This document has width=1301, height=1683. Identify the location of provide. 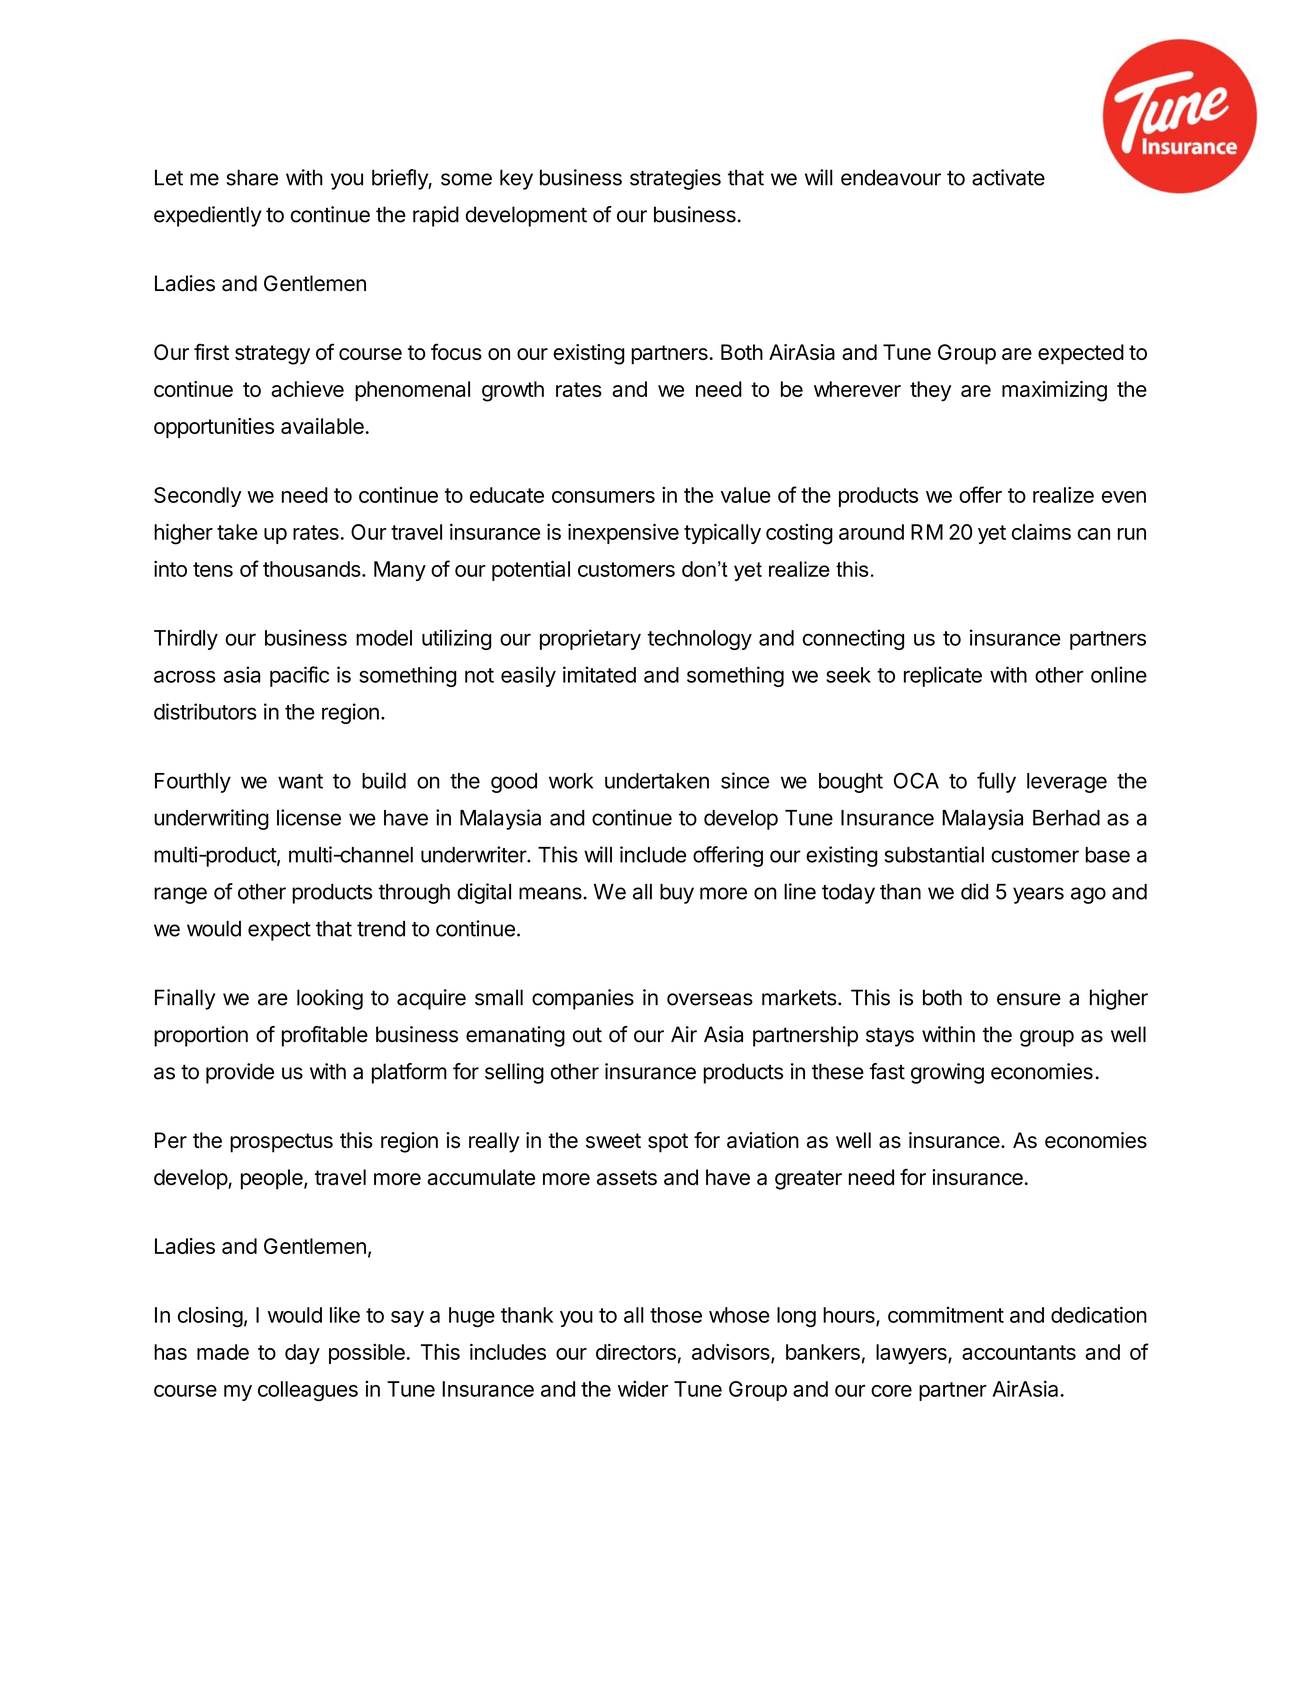
(240, 1073).
